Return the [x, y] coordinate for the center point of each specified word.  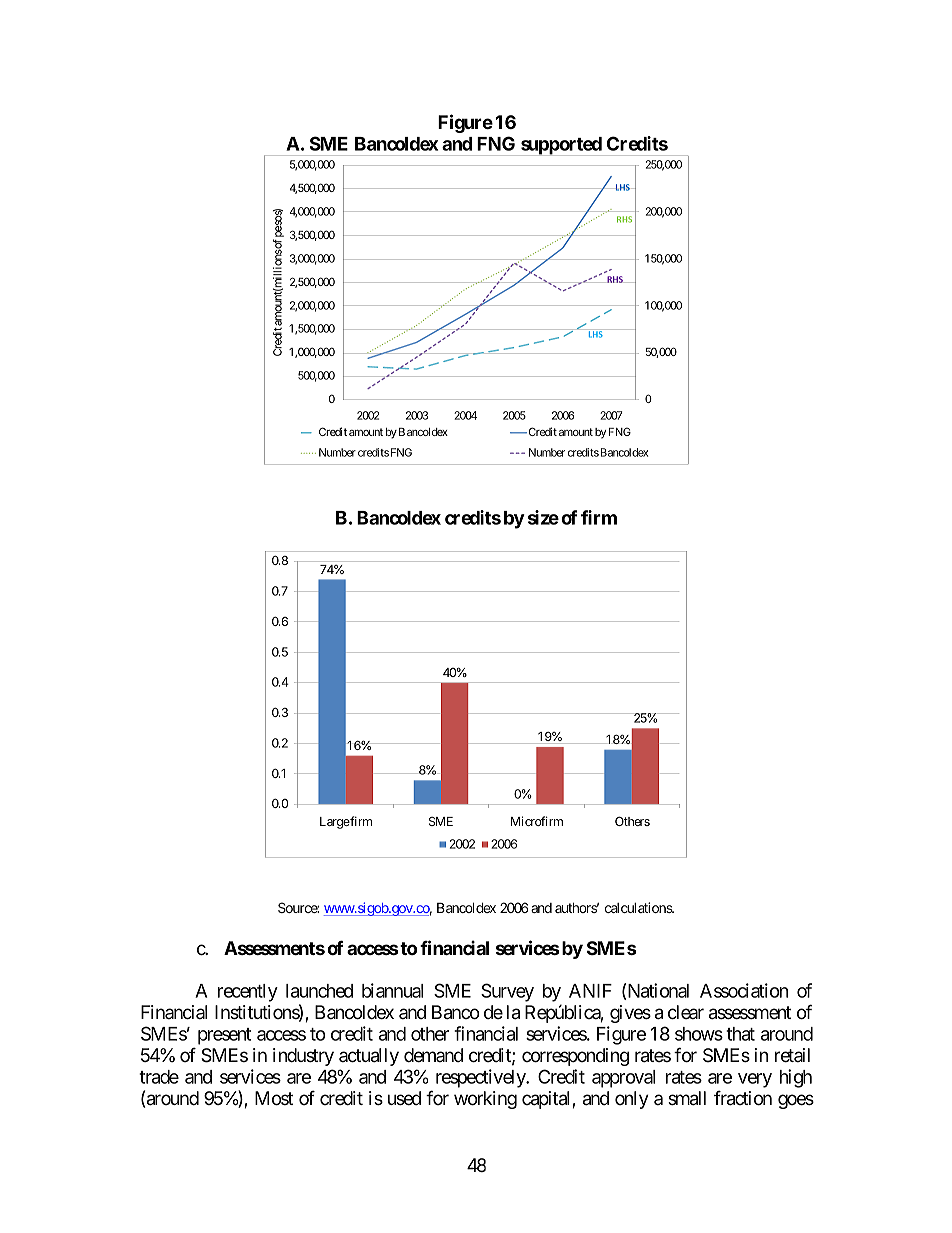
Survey [507, 992]
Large [335, 823]
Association [744, 990]
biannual [392, 990]
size [543, 517]
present [224, 1036]
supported [561, 146]
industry [303, 1057]
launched [319, 991]
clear [686, 1012]
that [740, 1034]
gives [630, 1014]
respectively [482, 1078]
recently [248, 993]
